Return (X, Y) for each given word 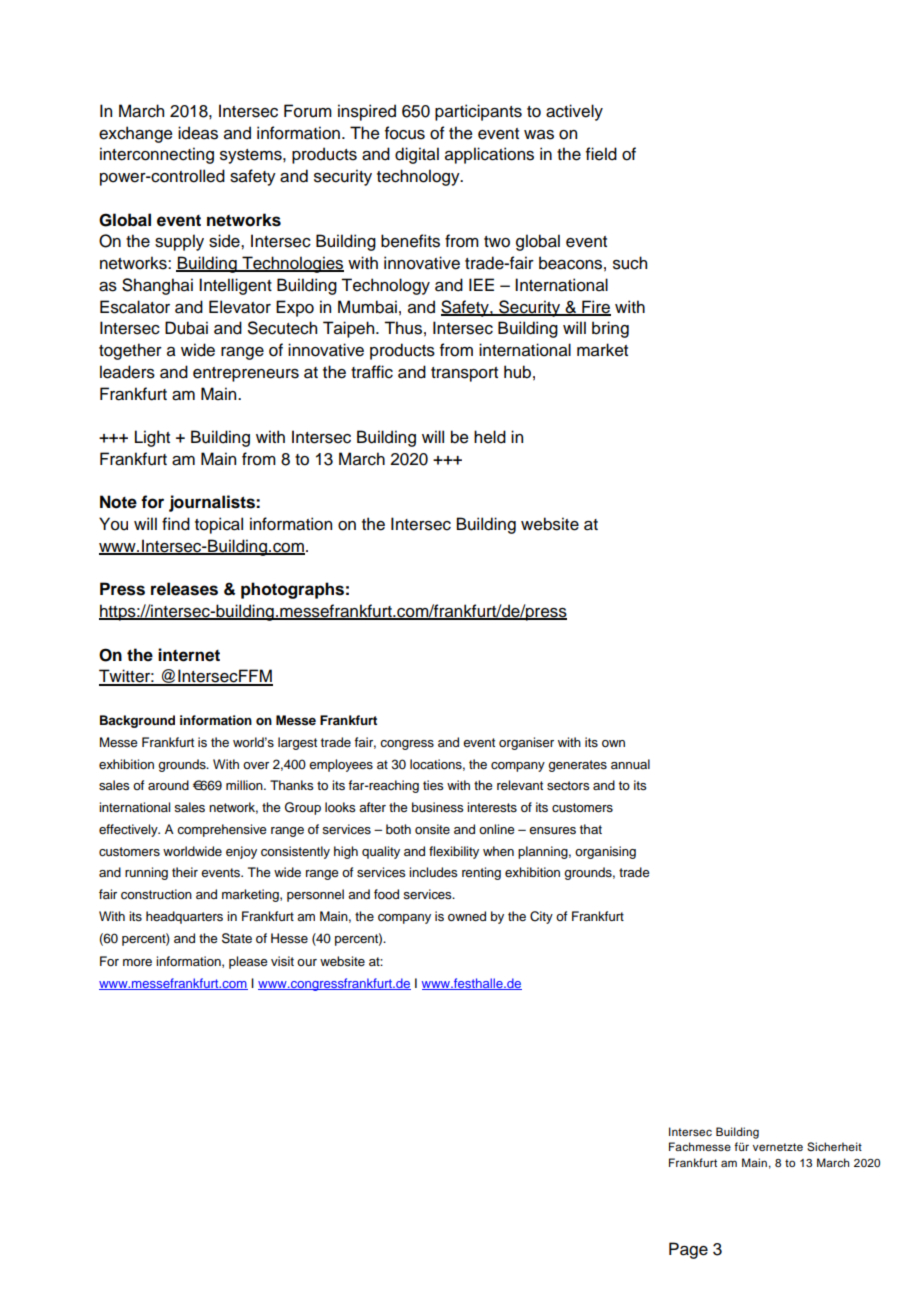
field (601, 154)
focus (405, 133)
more (137, 962)
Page (688, 1250)
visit (282, 961)
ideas (198, 133)
